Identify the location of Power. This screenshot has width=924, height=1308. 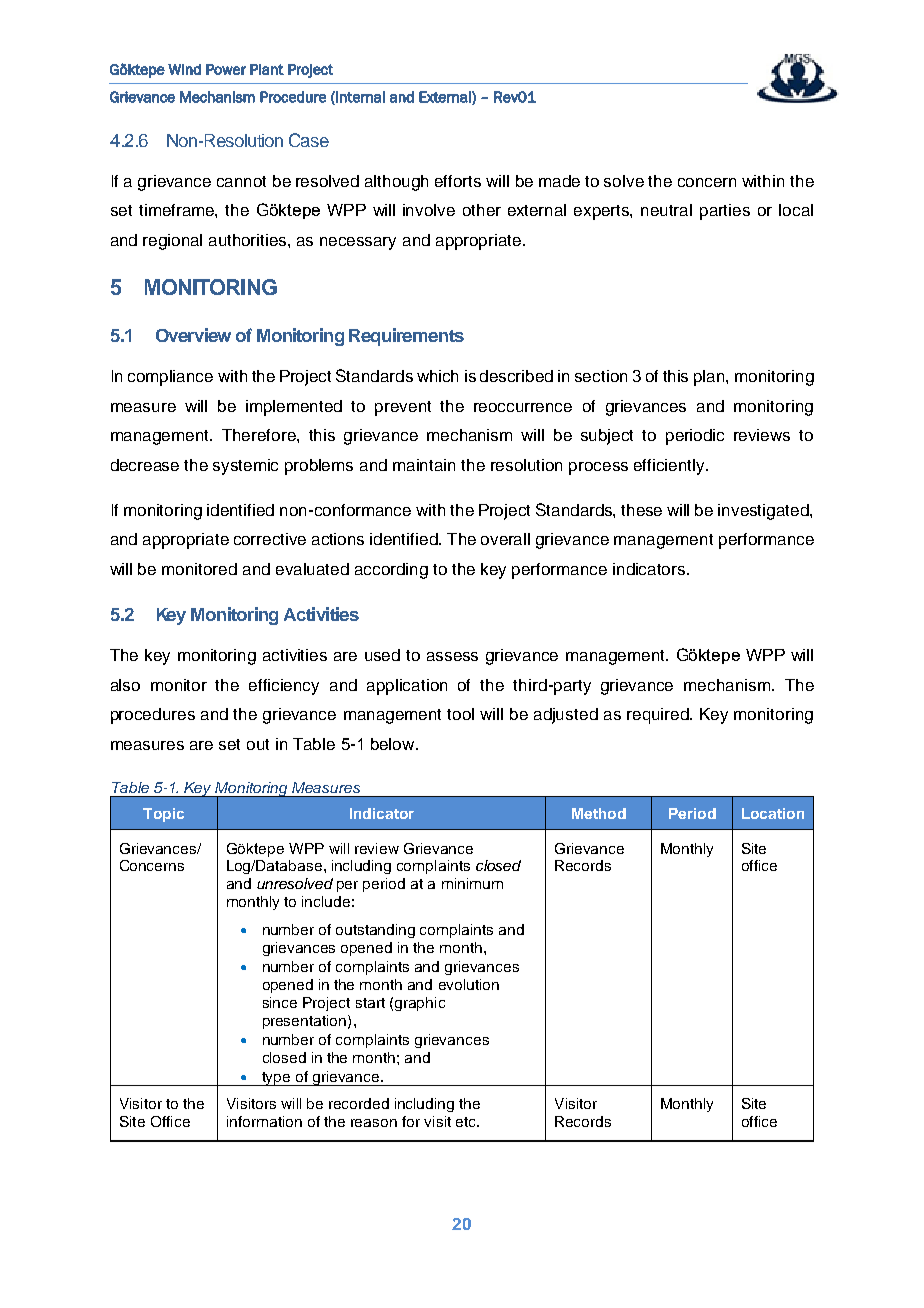
(226, 69).
